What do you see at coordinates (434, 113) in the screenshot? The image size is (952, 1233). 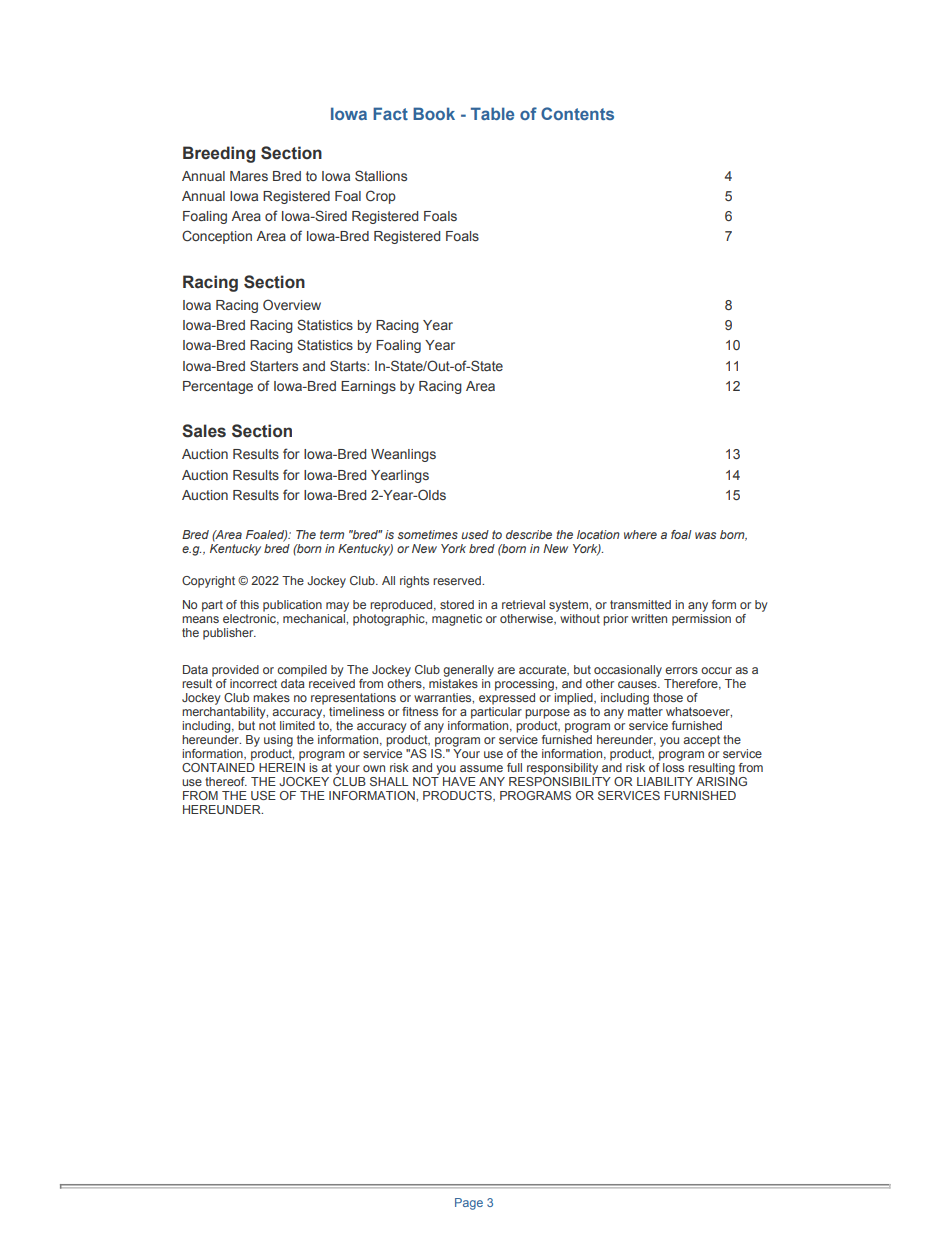 I see `Book` at bounding box center [434, 113].
